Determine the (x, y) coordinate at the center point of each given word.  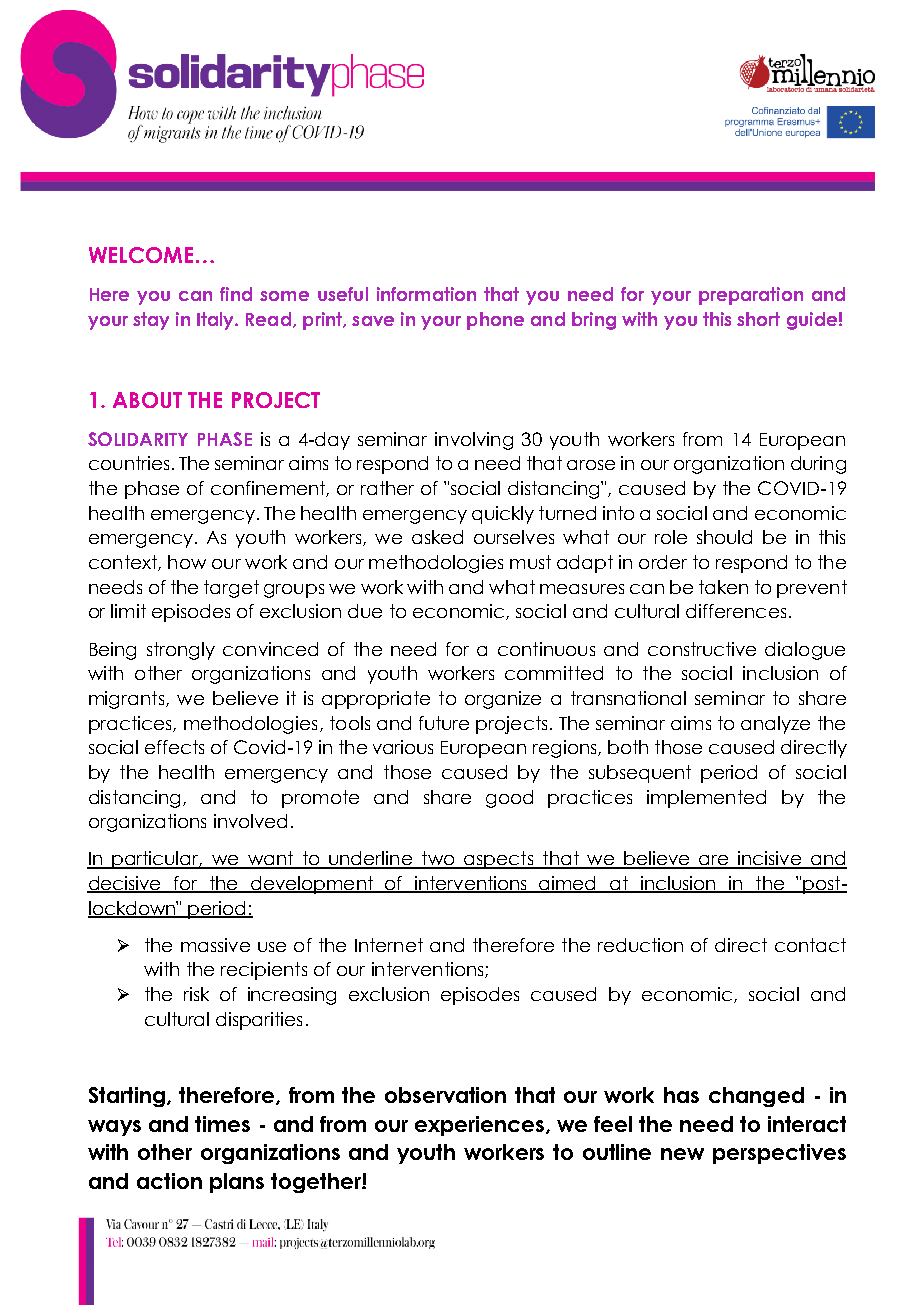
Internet (389, 945)
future (444, 723)
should (724, 537)
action (169, 1181)
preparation (751, 296)
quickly (503, 515)
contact (810, 945)
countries (129, 463)
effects (174, 747)
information (426, 294)
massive (215, 945)
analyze (775, 725)
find (236, 294)
